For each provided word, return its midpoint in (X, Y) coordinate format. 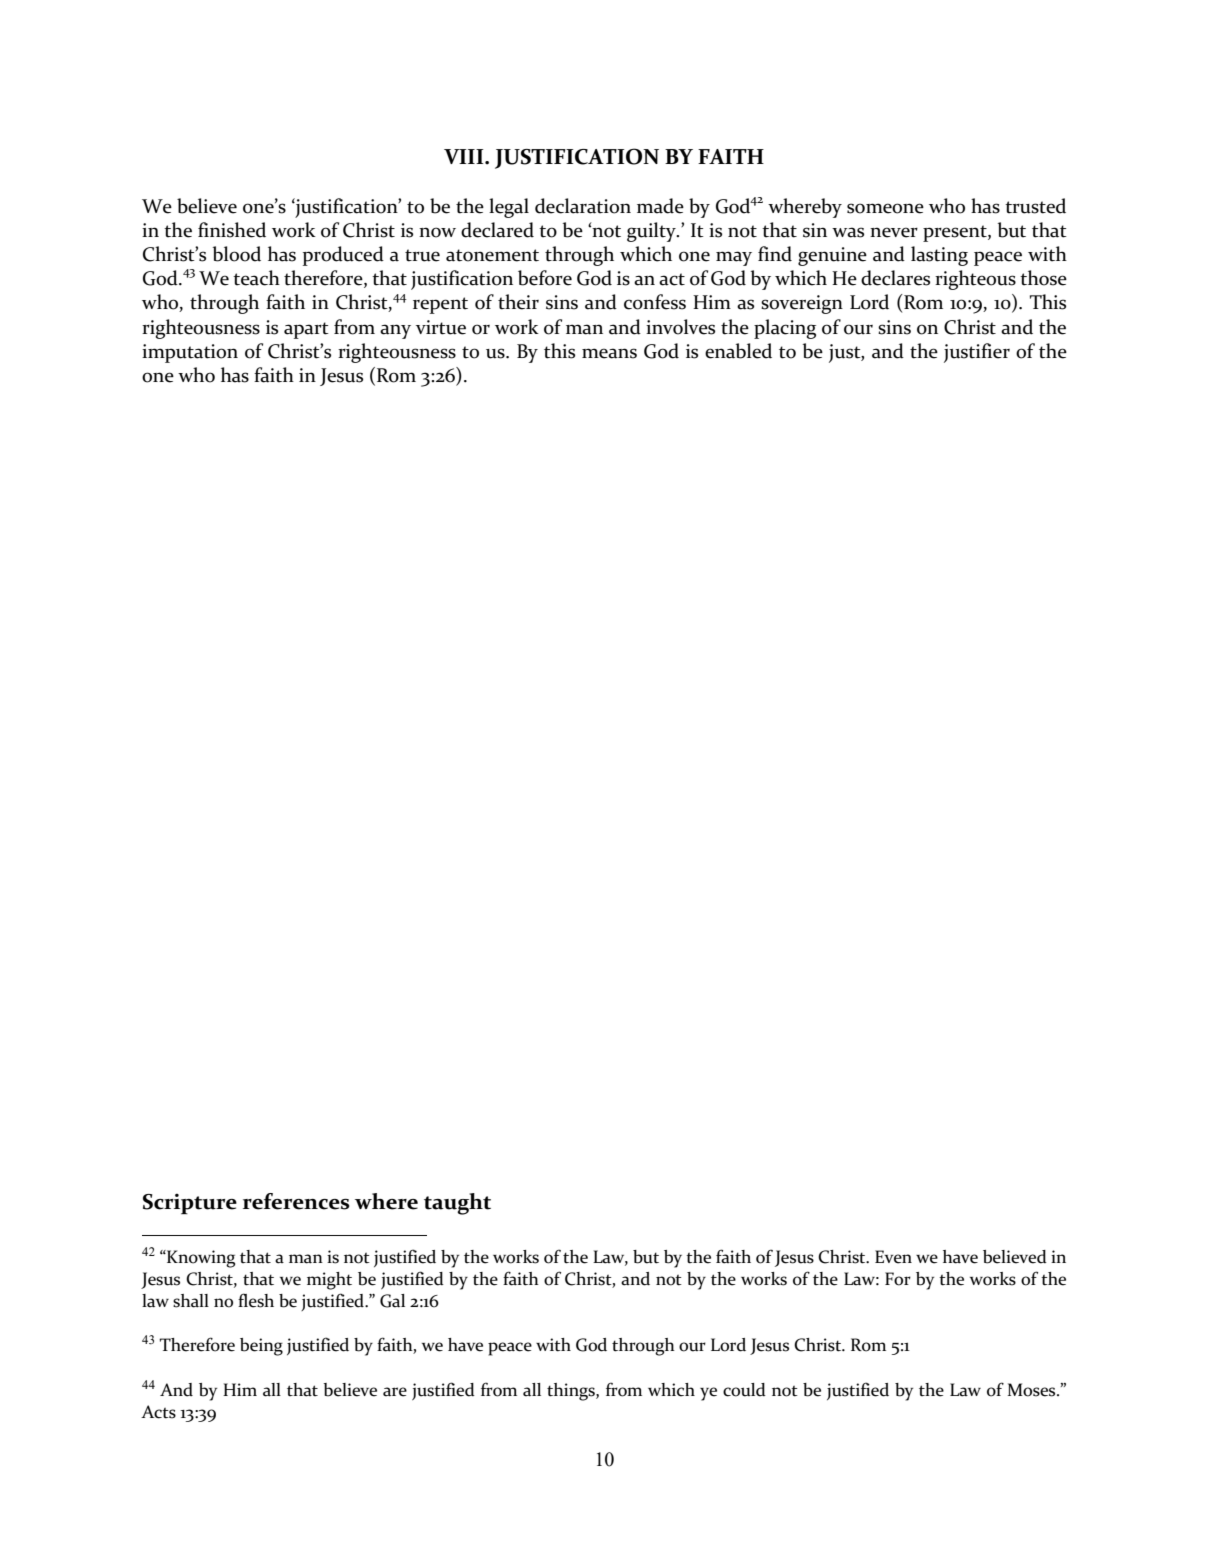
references (296, 1201)
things (572, 1392)
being (261, 1347)
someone (885, 208)
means (609, 353)
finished (232, 230)
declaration (583, 206)
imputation (190, 353)
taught (457, 1204)
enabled (738, 351)
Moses (1033, 1390)
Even (893, 1257)
